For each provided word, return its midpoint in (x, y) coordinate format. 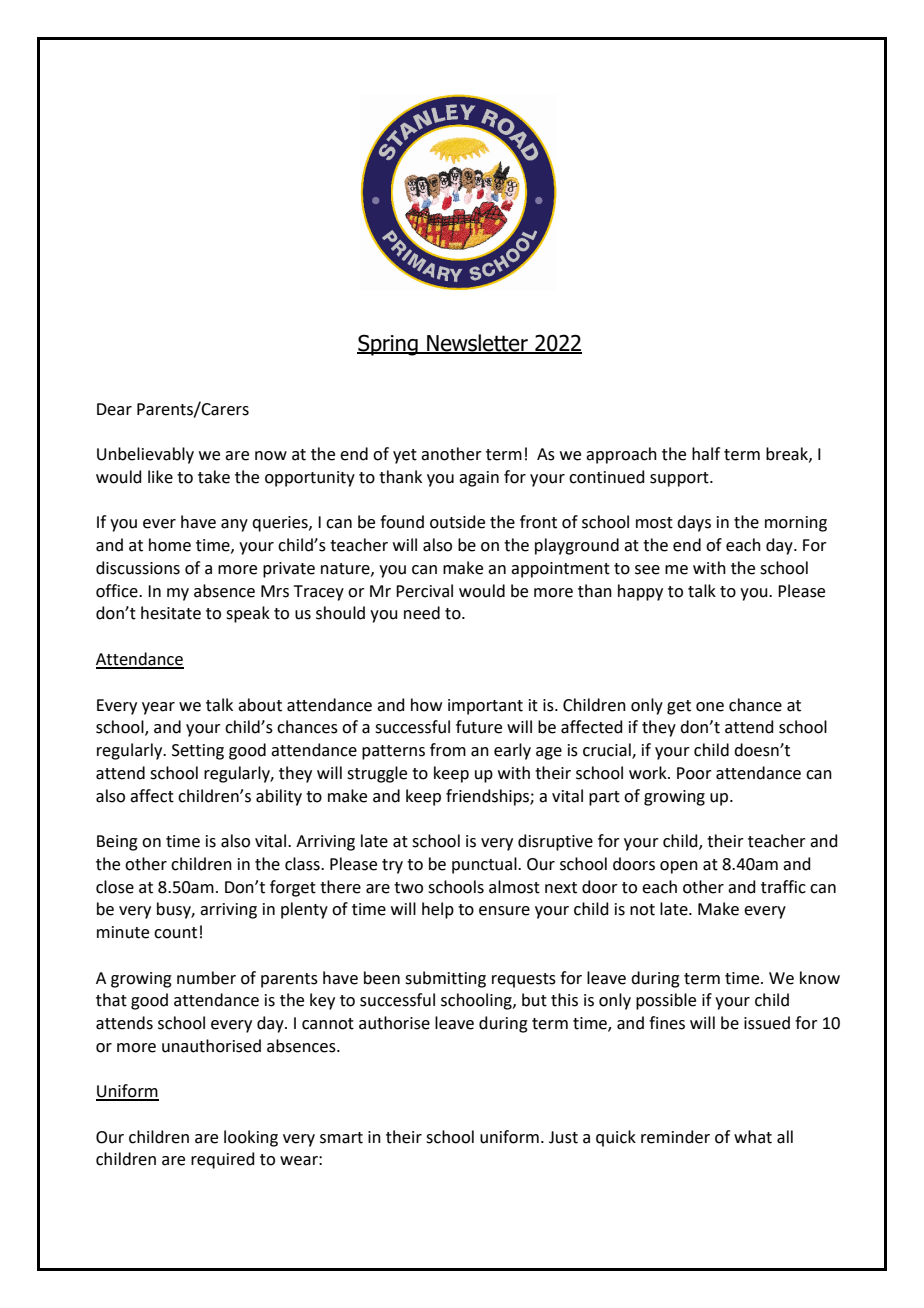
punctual (485, 865)
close (115, 887)
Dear (114, 409)
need (422, 613)
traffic (783, 887)
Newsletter (477, 344)
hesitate (171, 613)
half (706, 454)
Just (563, 1137)
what (753, 1137)
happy (640, 592)
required (223, 1160)
